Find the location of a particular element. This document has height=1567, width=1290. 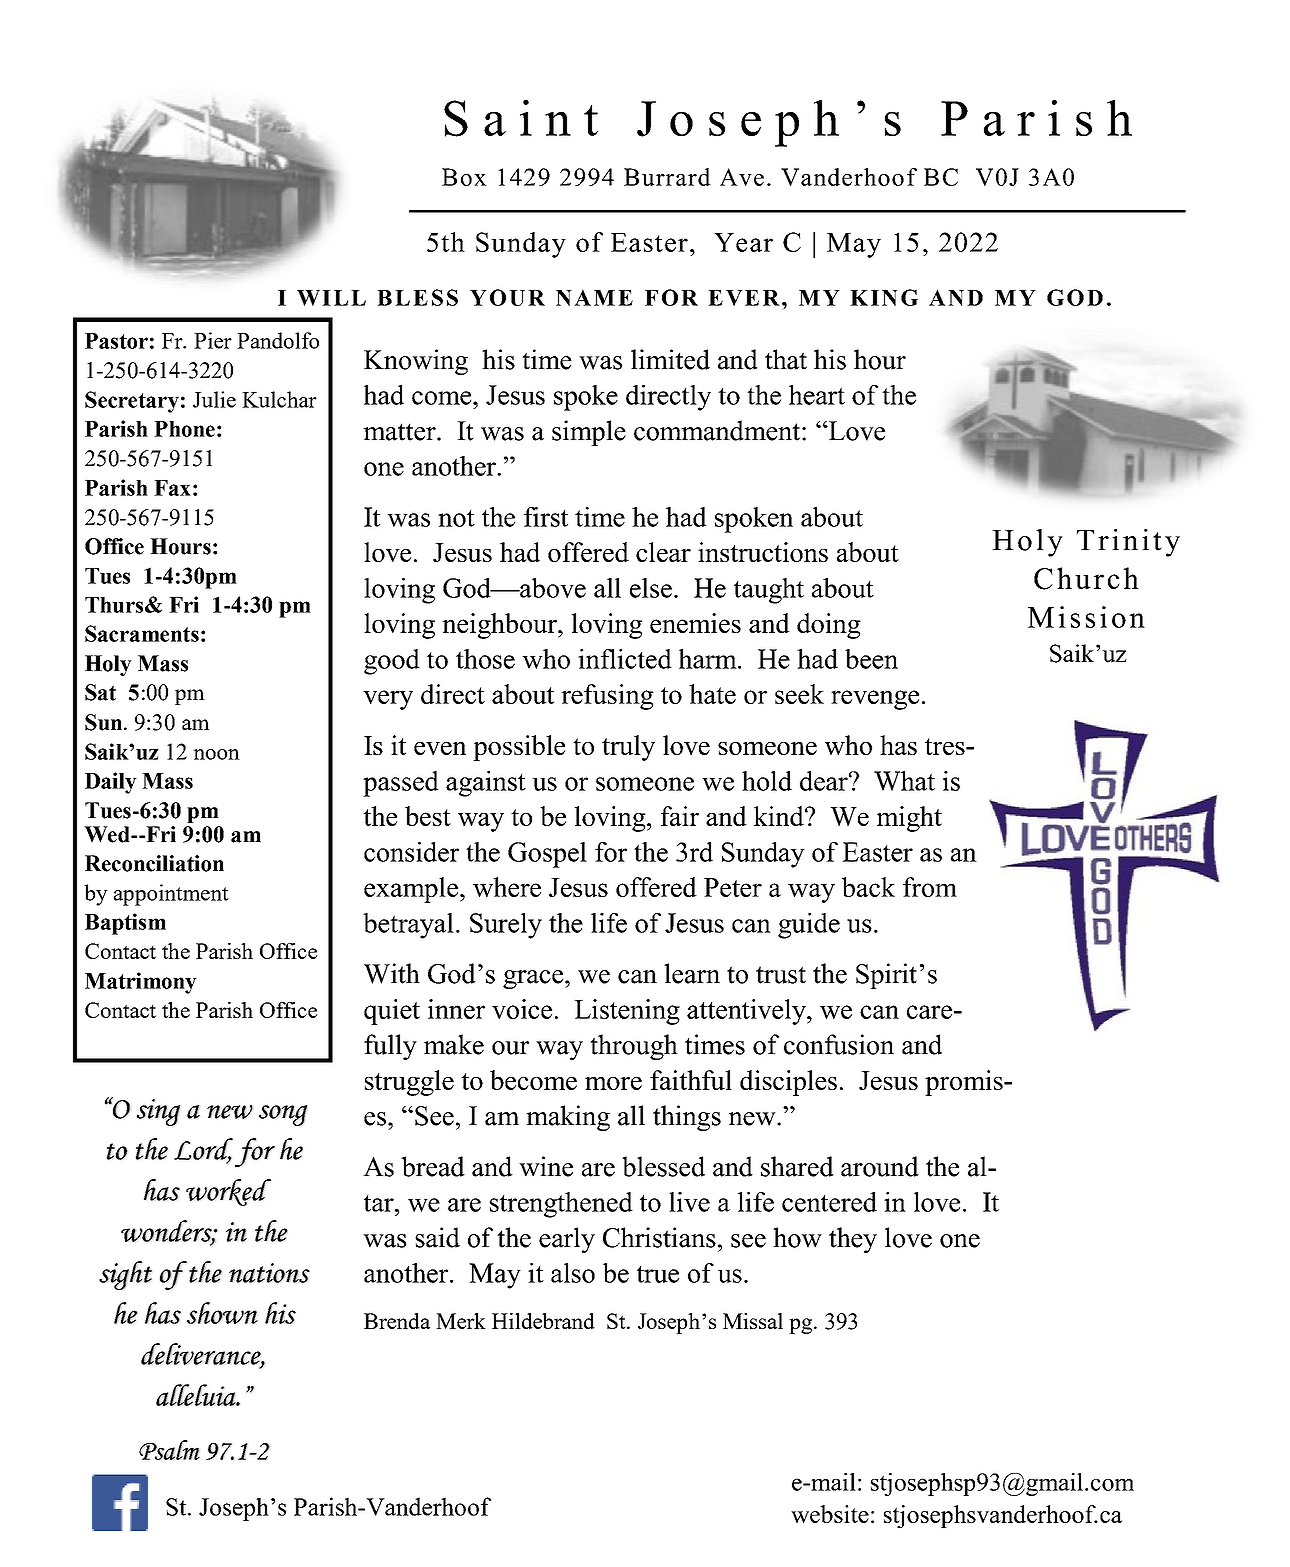

instructions is located at coordinates (763, 552).
